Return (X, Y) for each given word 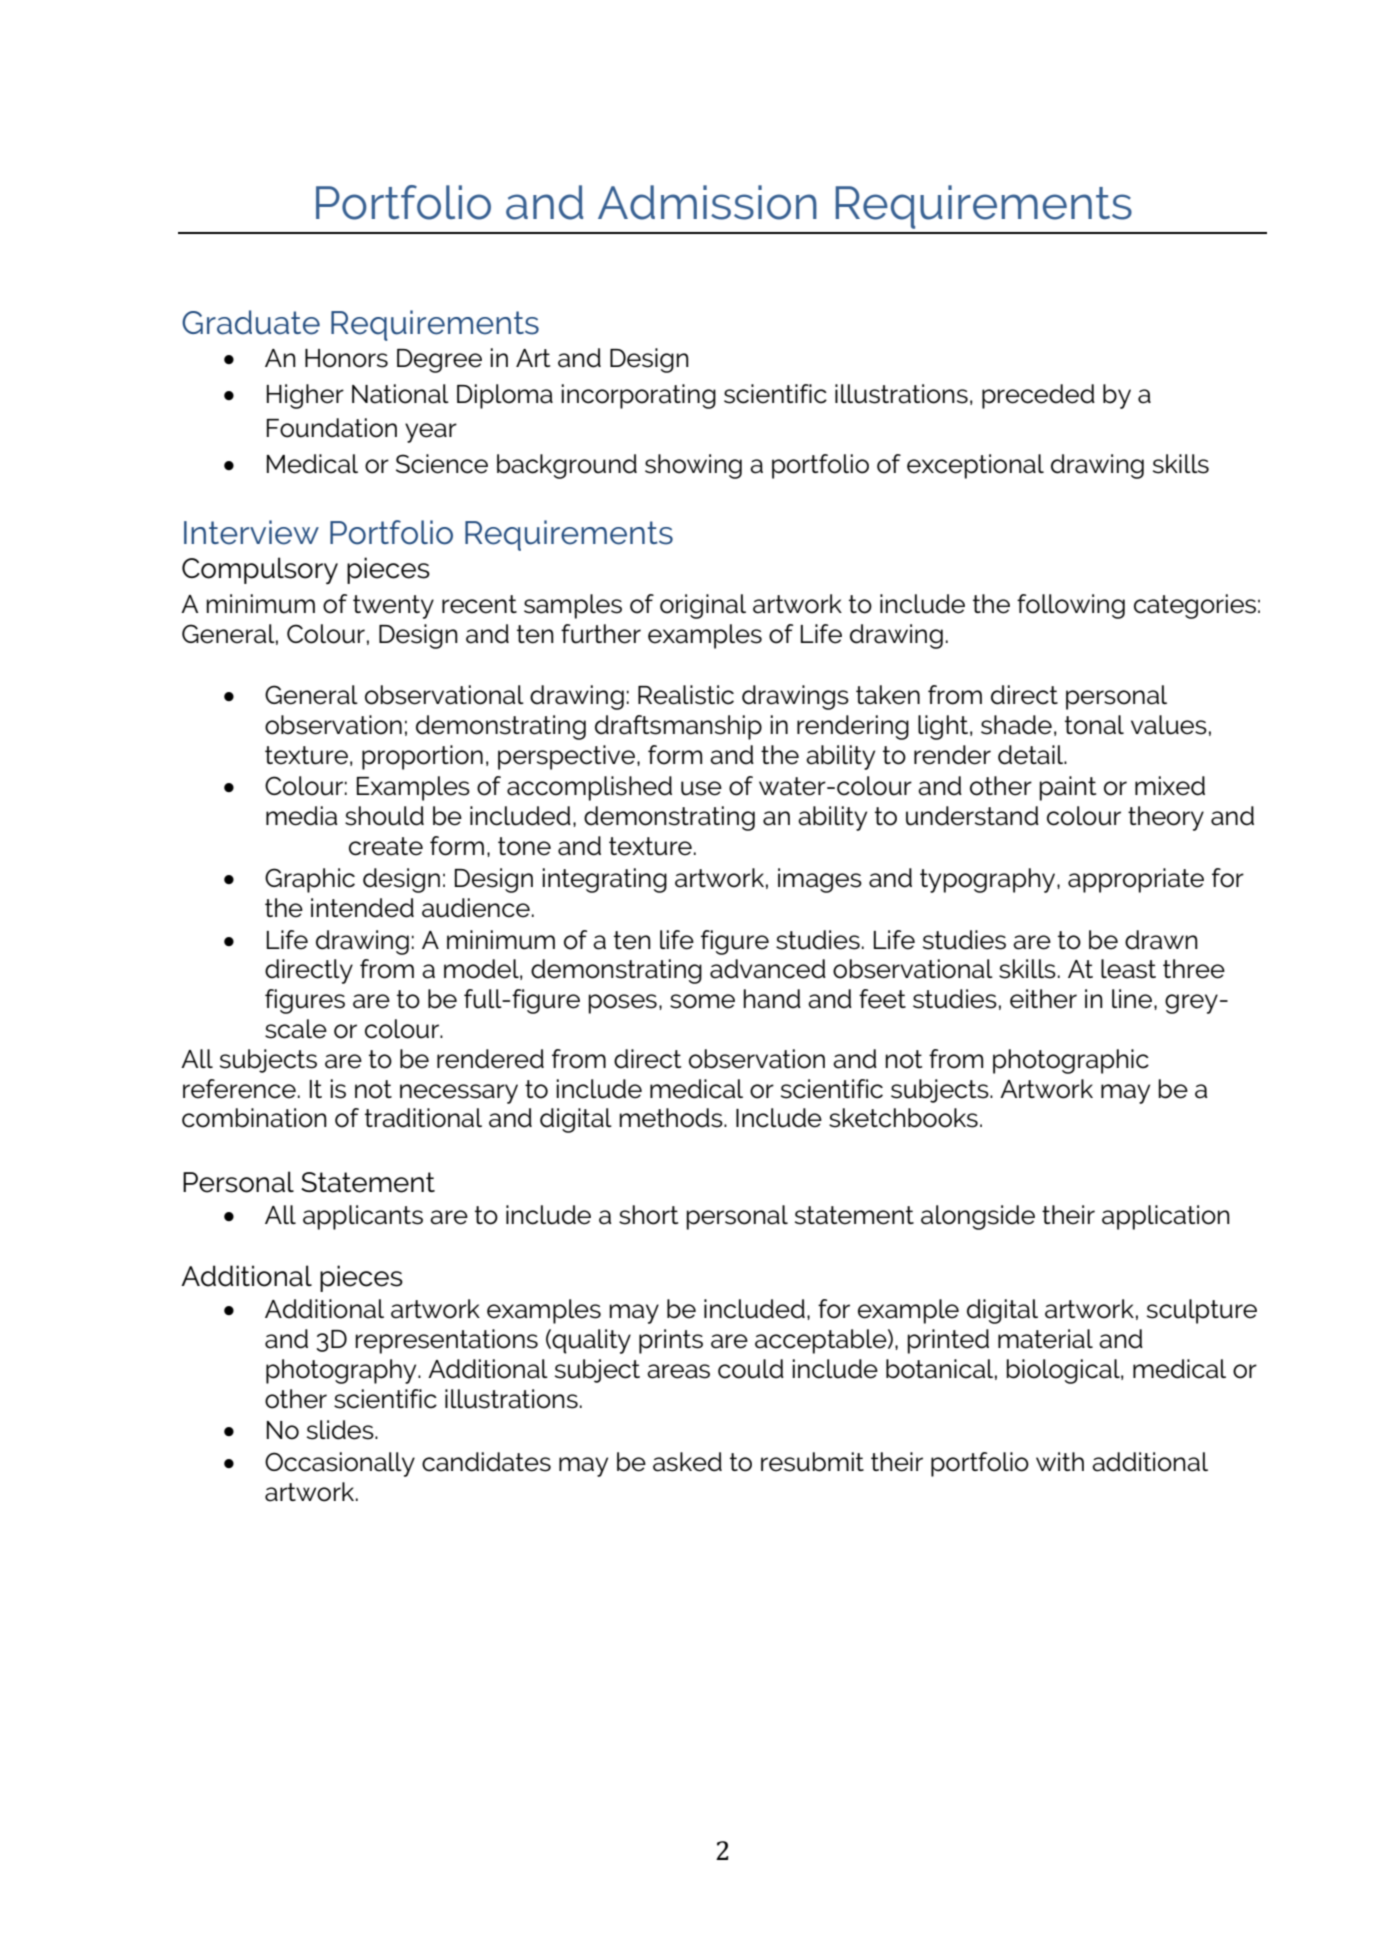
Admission (707, 202)
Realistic (686, 695)
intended (362, 908)
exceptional (975, 466)
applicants (363, 1217)
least (1128, 969)
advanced (768, 969)
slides (341, 1430)
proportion (422, 757)
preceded (1038, 396)
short (648, 1215)
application (1166, 1217)
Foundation (332, 428)
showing (693, 466)
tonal (1094, 725)
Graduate (251, 322)
